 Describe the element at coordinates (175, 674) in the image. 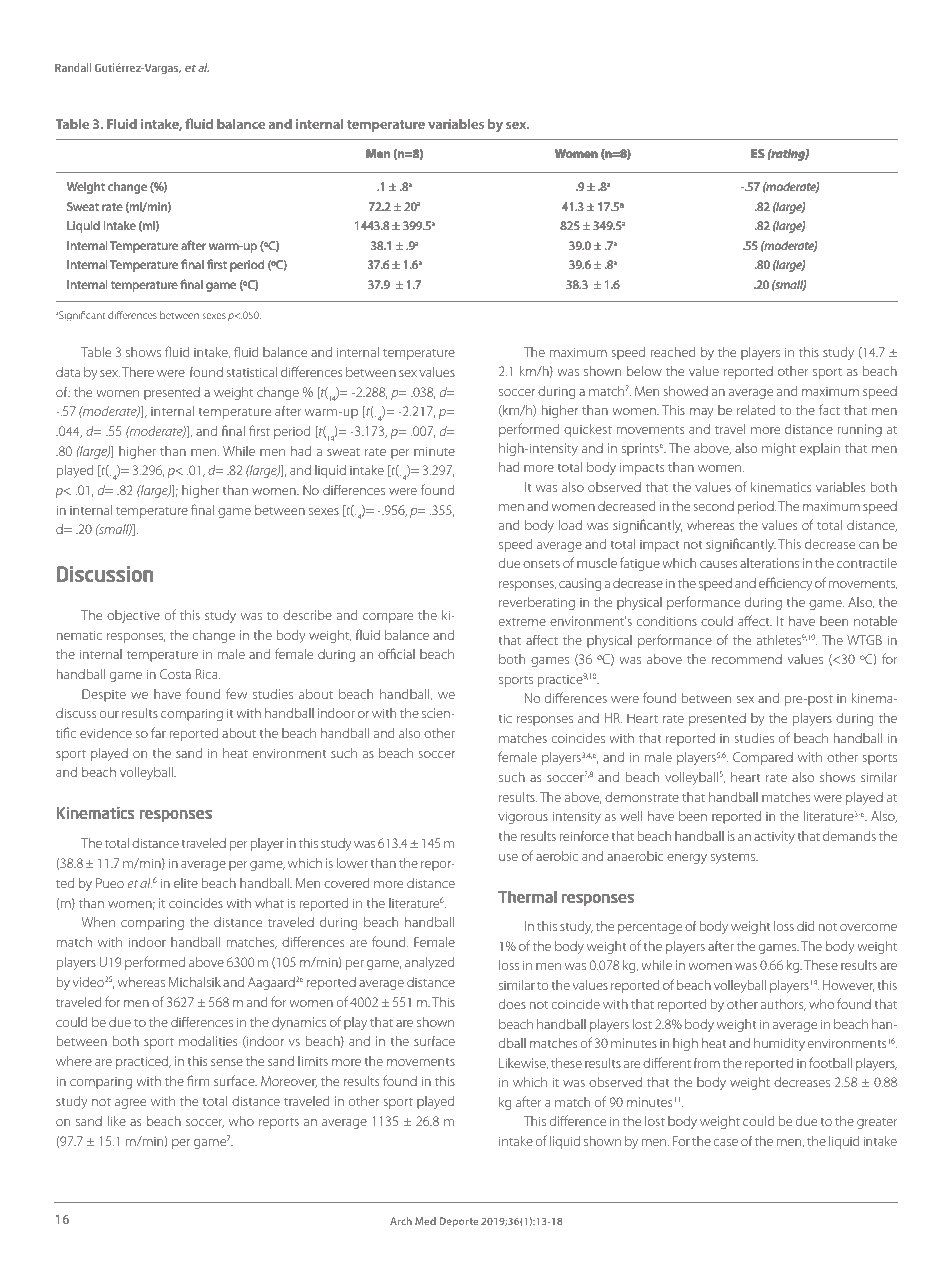

I see `Costa` at that location.
